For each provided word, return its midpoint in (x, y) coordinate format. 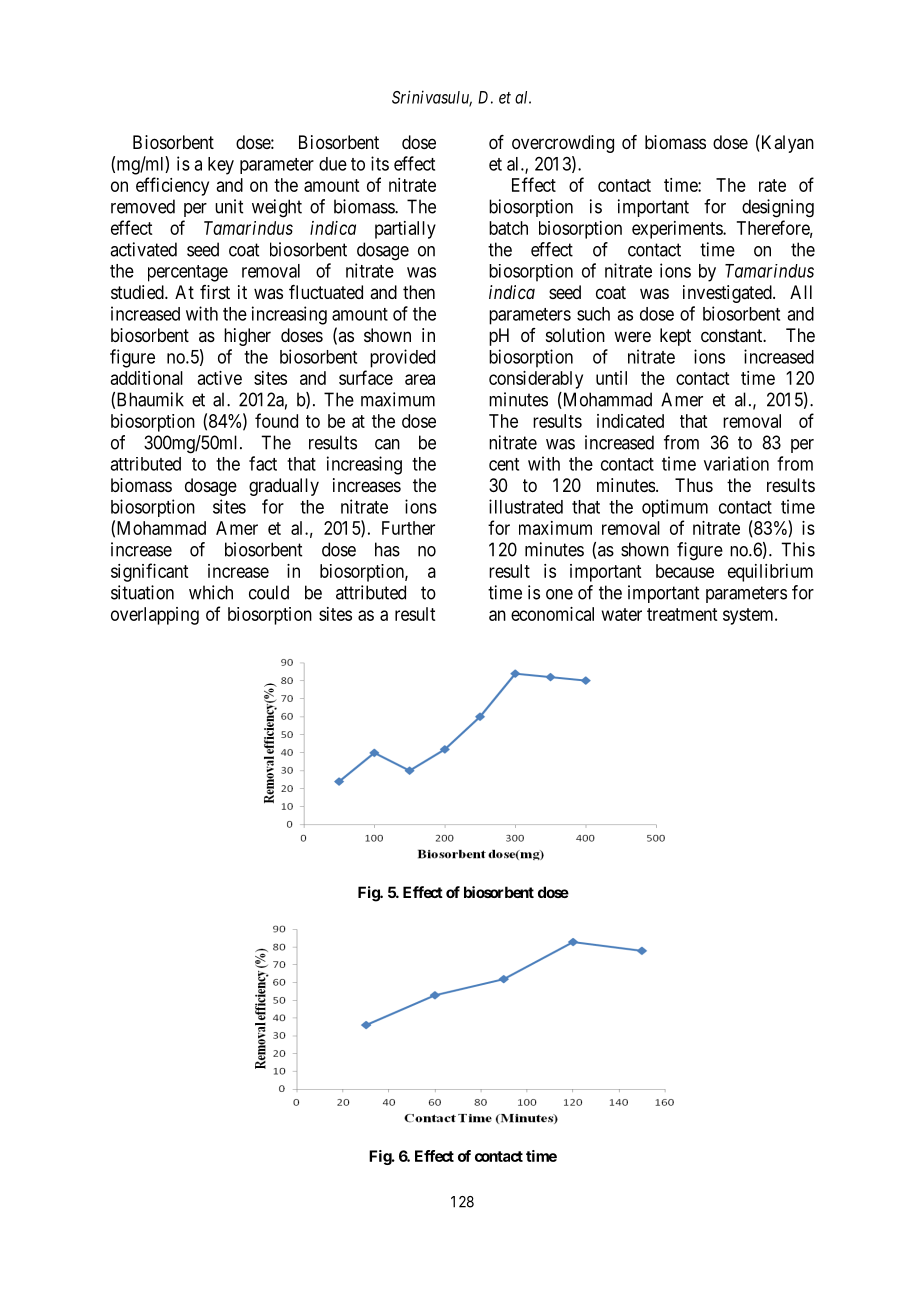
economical (552, 614)
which (211, 592)
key (221, 166)
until (611, 378)
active (220, 378)
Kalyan (786, 144)
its (380, 163)
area (420, 379)
